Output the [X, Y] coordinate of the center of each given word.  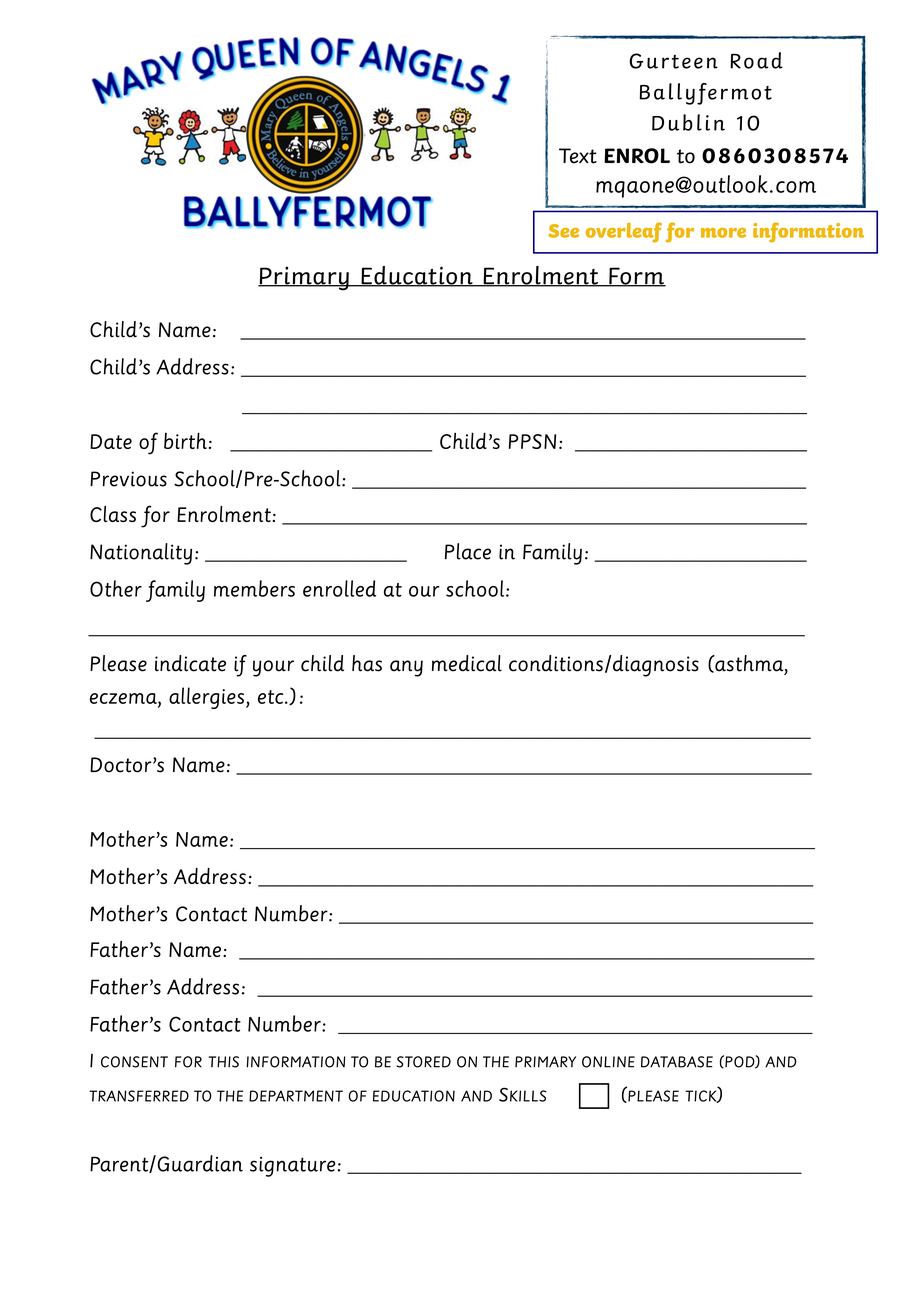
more [723, 233]
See [563, 231]
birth [185, 440]
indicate [190, 663]
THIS [224, 1062]
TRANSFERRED [139, 1096]
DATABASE [677, 1062]
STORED [423, 1062]
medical [467, 663]
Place [468, 551]
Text [578, 156]
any [406, 668]
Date [111, 441]
